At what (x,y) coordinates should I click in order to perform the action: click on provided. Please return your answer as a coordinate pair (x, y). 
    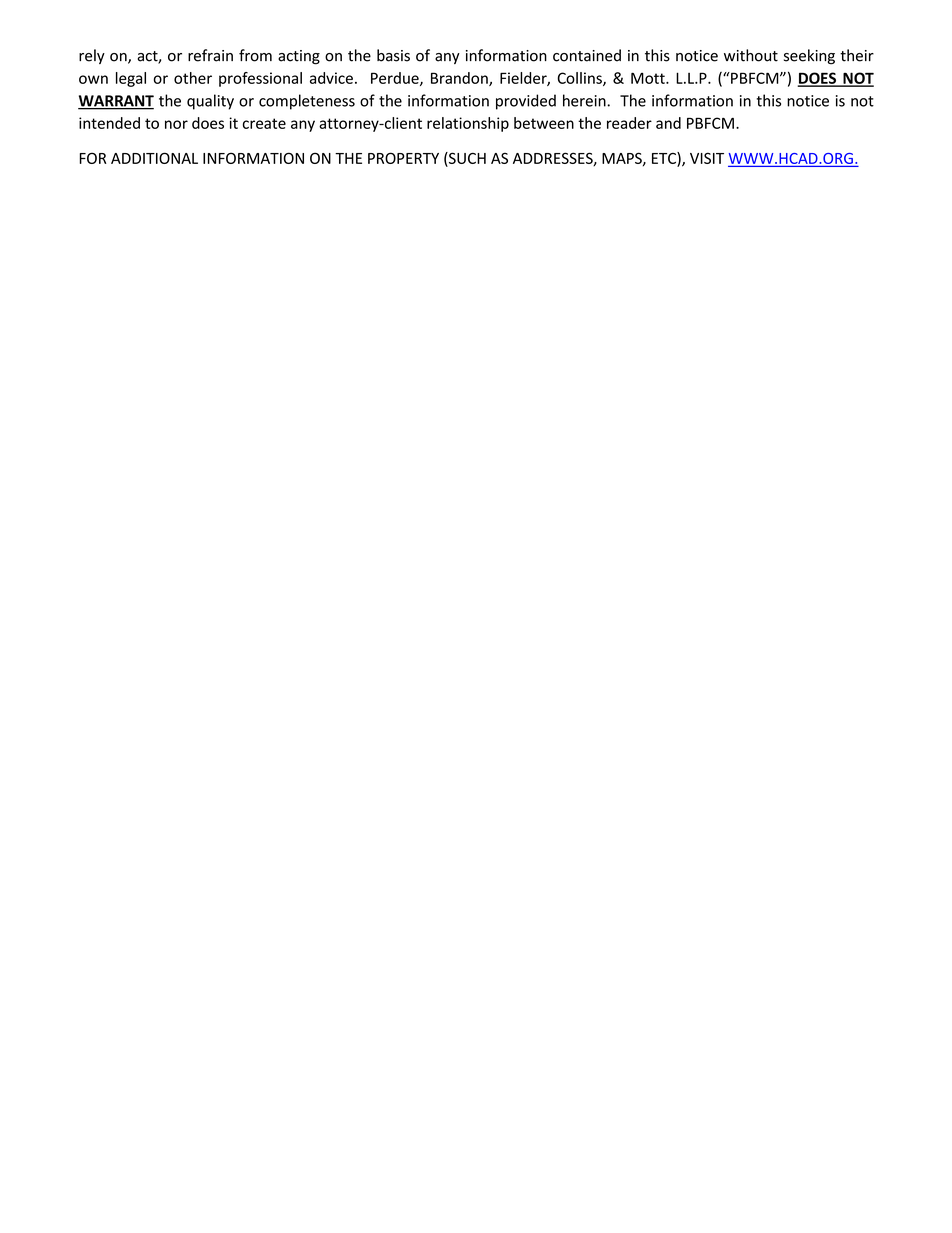
    Looking at the image, I should click on (526, 102).
